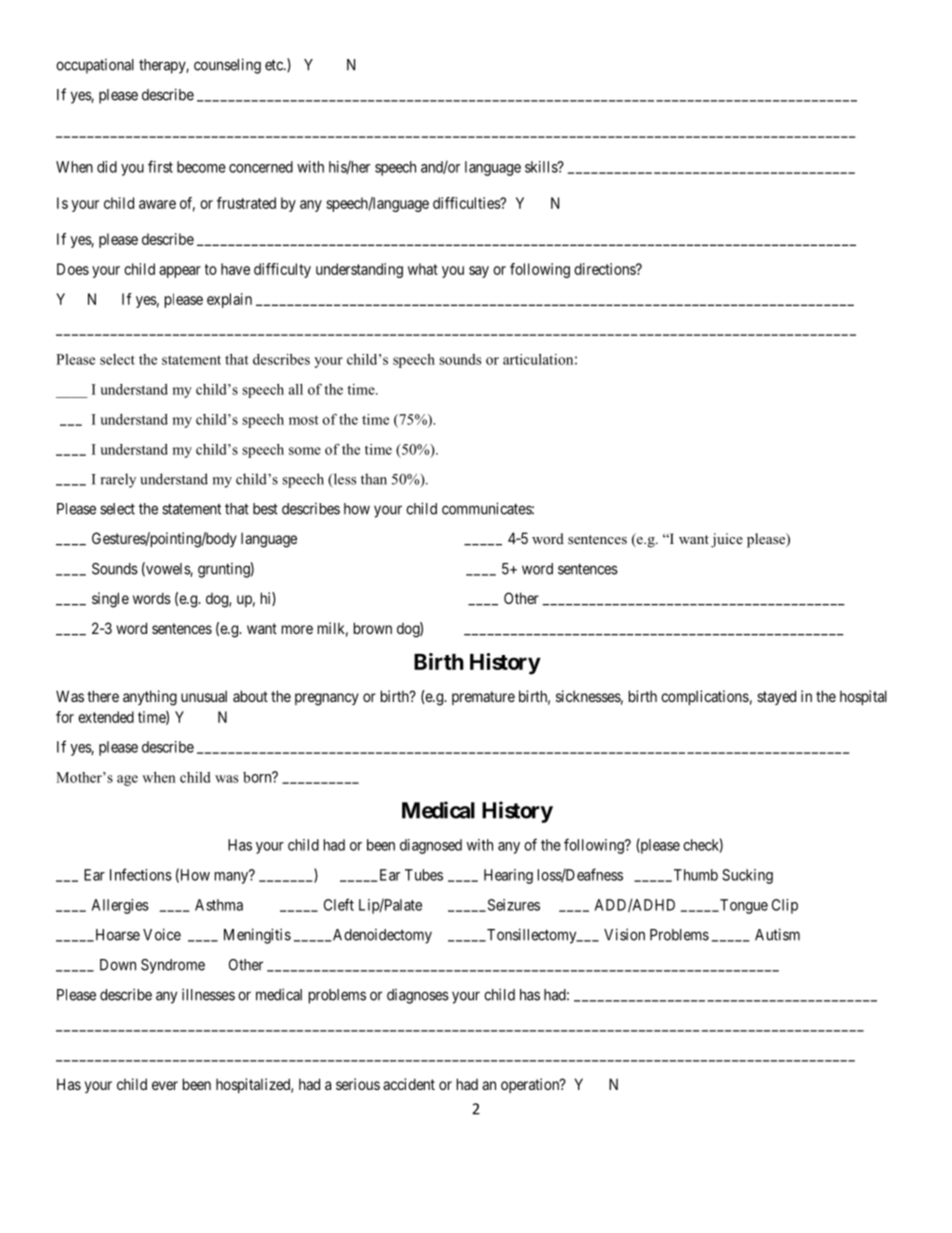 This document has width=952, height=1233. What do you see at coordinates (467, 203) in the document?
I see `difficulties` at bounding box center [467, 203].
